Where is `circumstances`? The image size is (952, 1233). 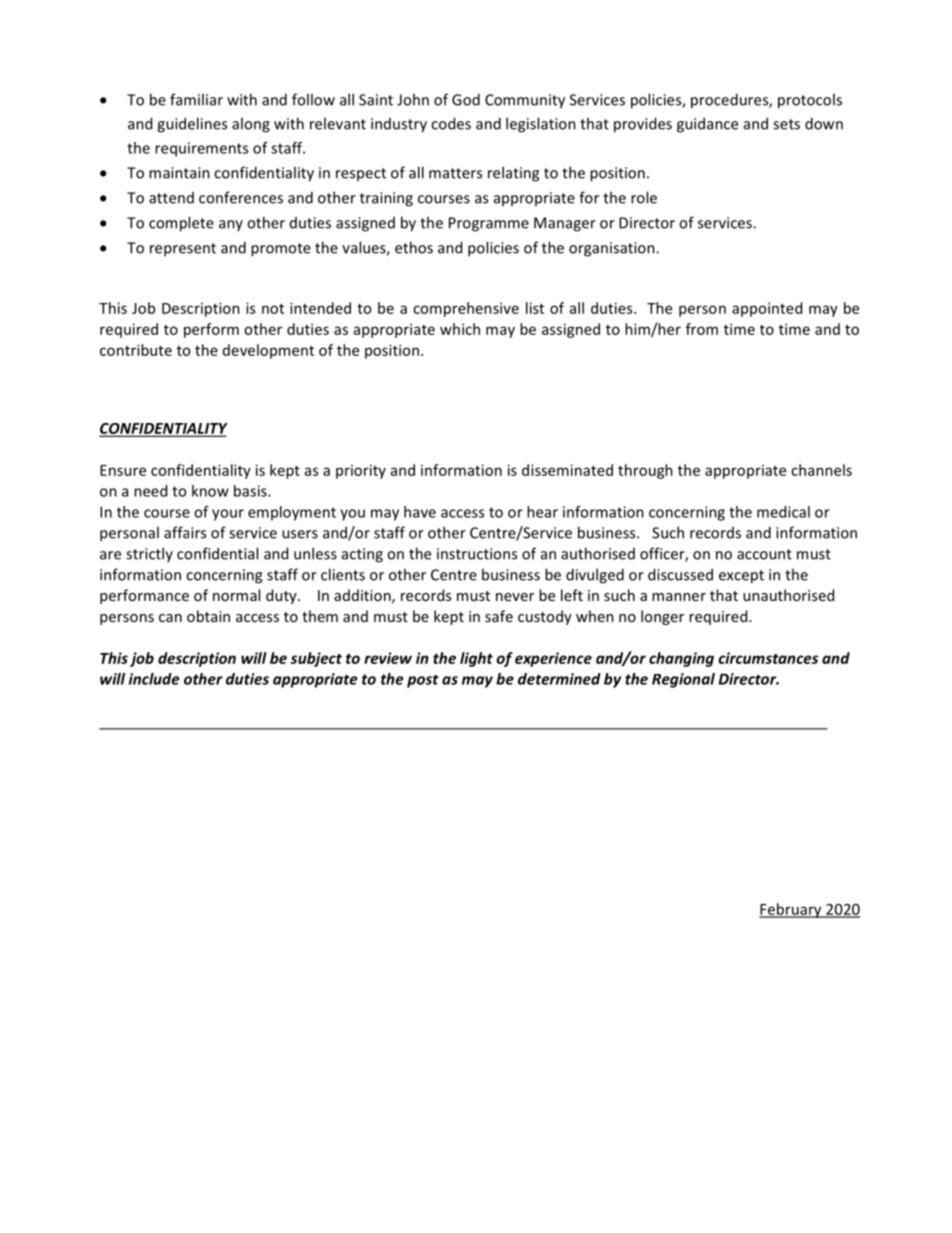
circumstances is located at coordinates (768, 658).
